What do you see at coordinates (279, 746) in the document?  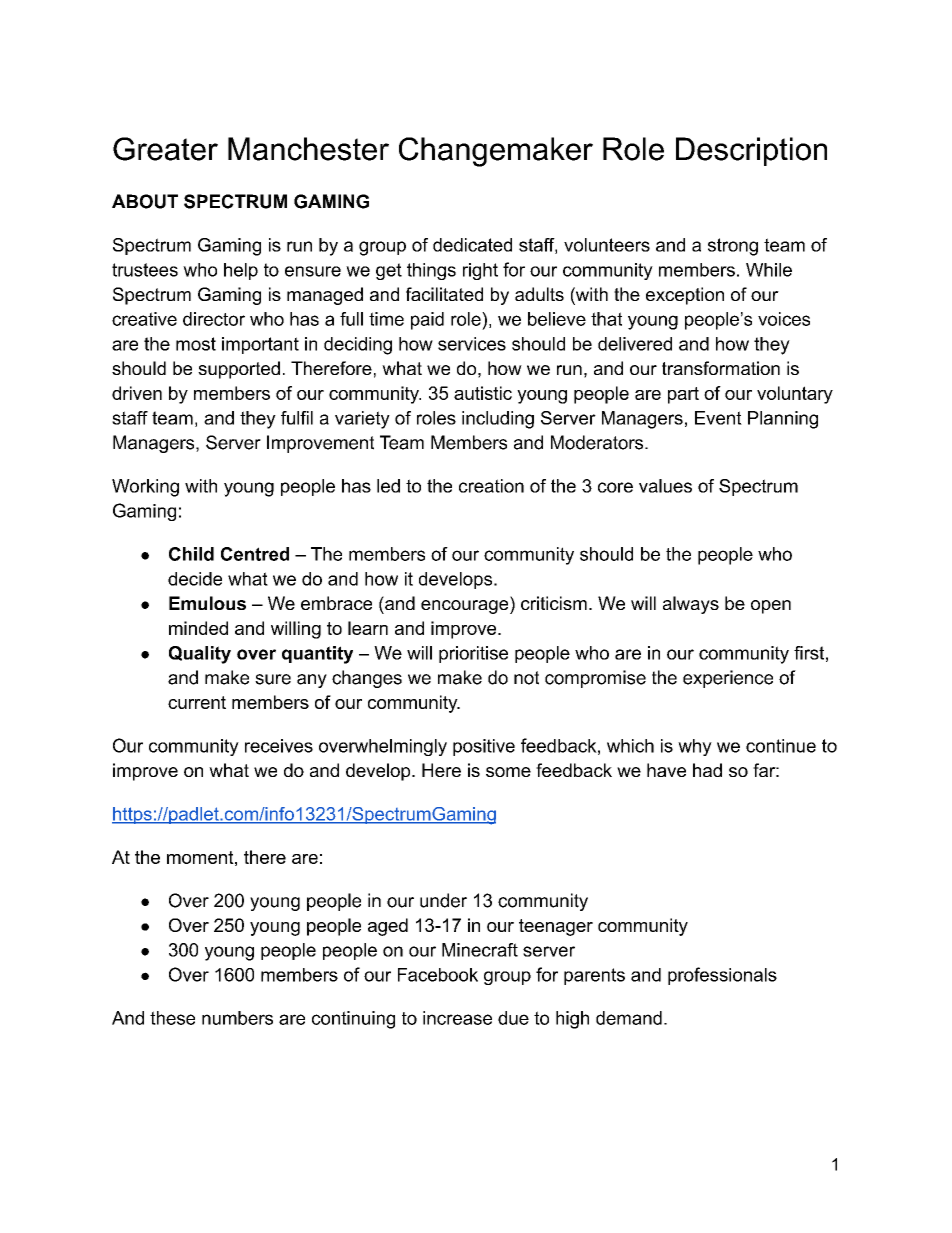 I see `receives` at bounding box center [279, 746].
